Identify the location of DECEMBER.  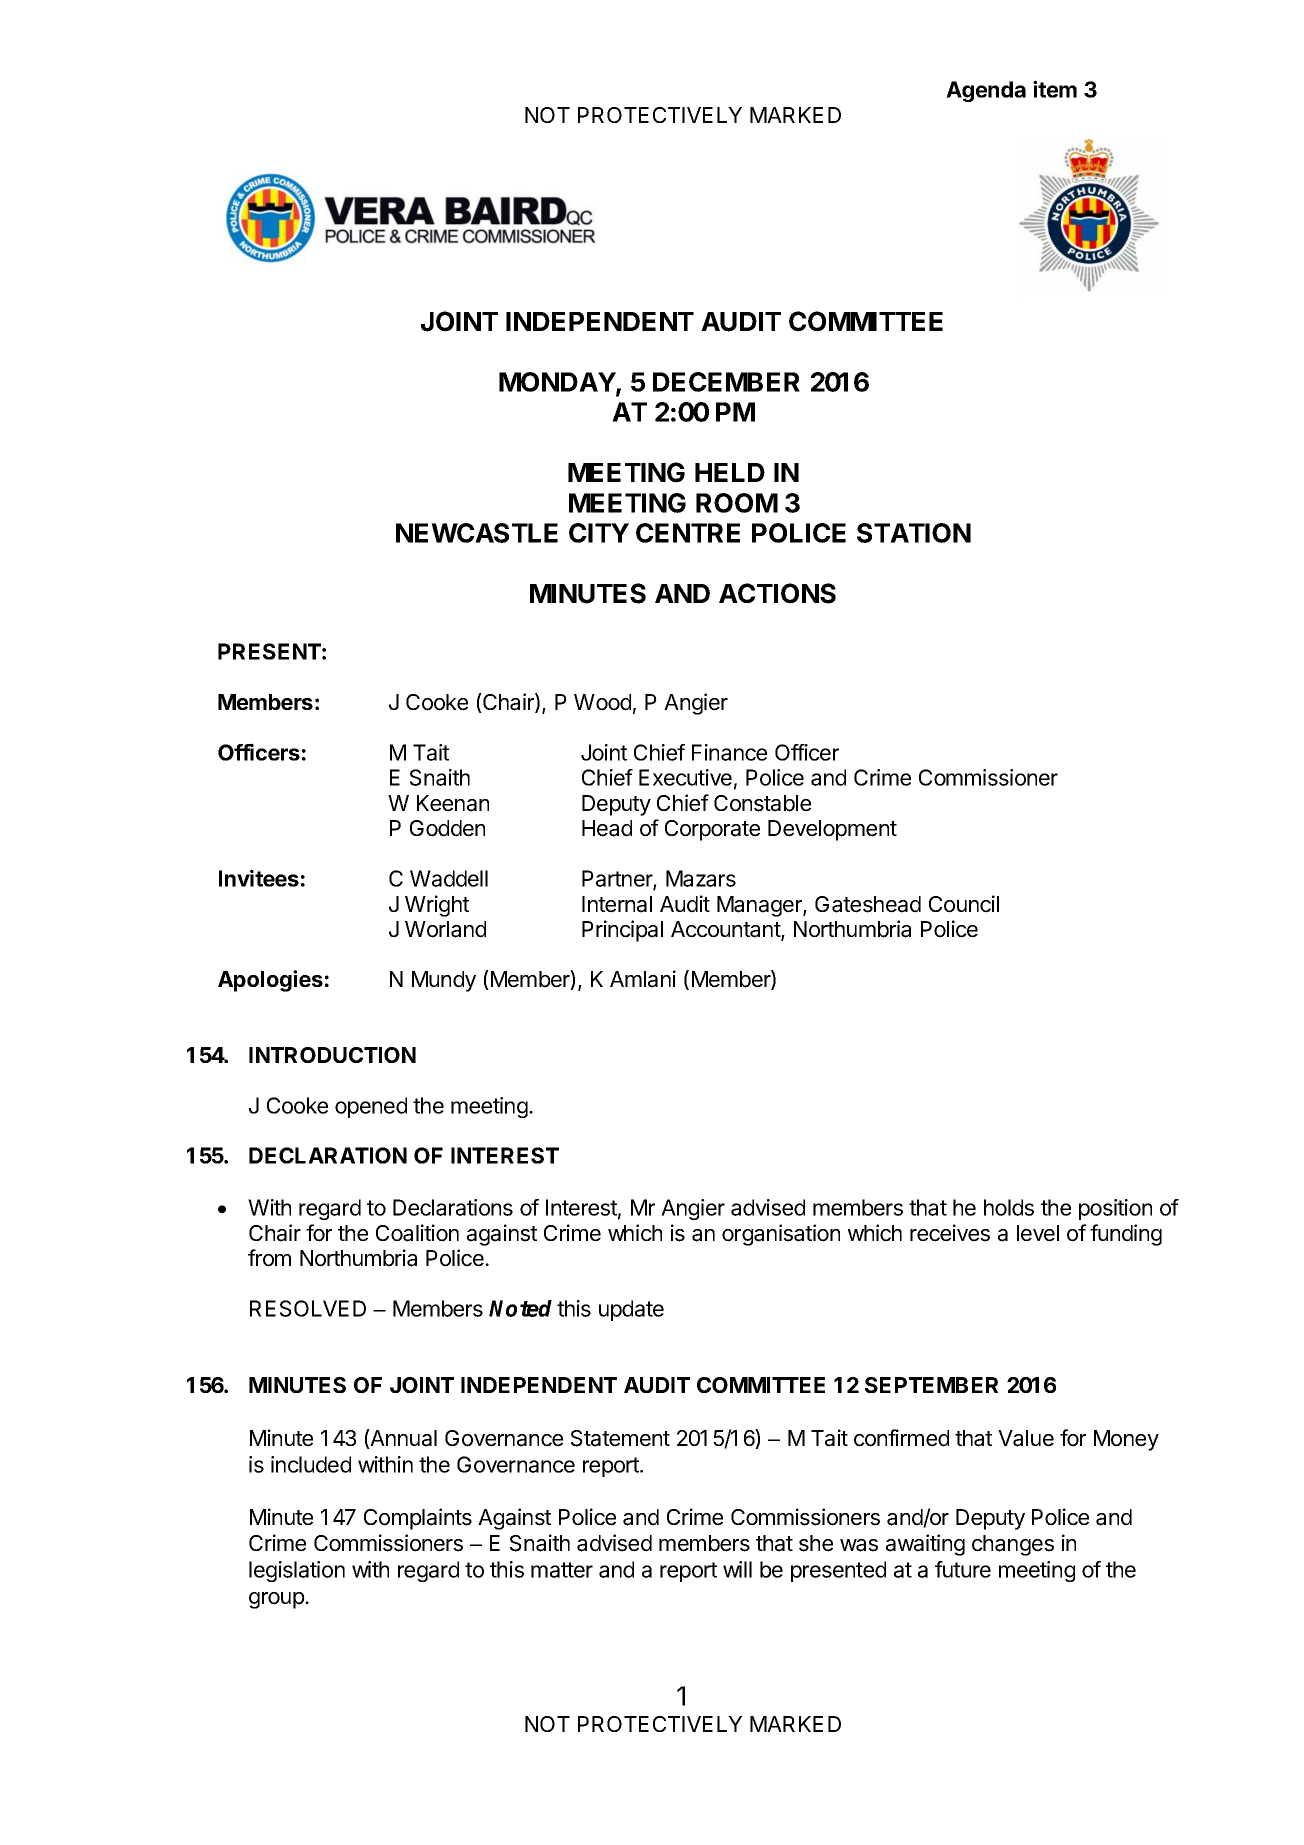
(726, 382).
